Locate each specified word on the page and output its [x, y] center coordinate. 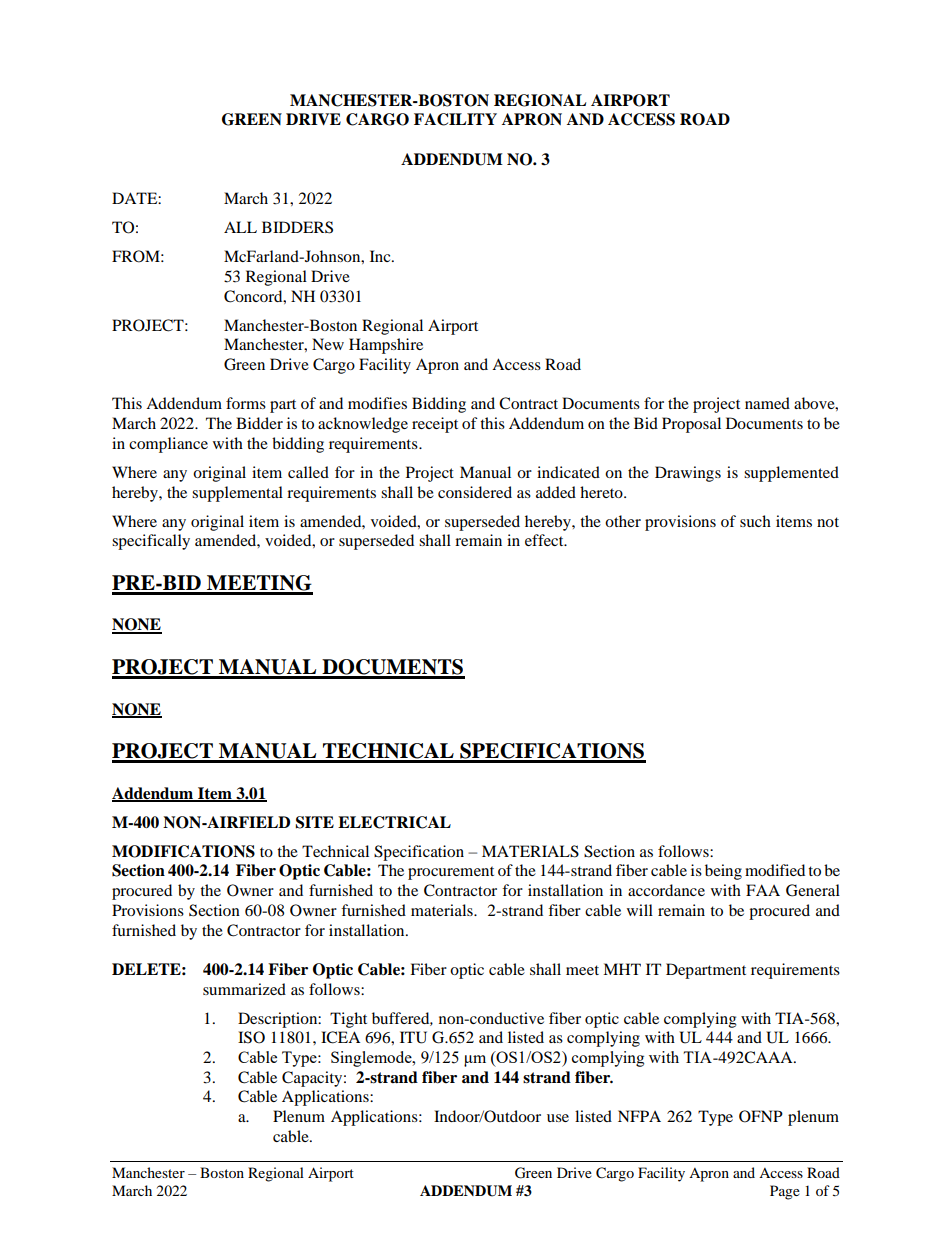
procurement [451, 873]
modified [775, 870]
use [558, 1118]
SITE [315, 822]
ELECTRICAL [394, 822]
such [755, 521]
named [767, 403]
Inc [381, 256]
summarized [244, 989]
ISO [251, 1037]
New [328, 344]
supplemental [237, 494]
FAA [763, 890]
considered [475, 492]
